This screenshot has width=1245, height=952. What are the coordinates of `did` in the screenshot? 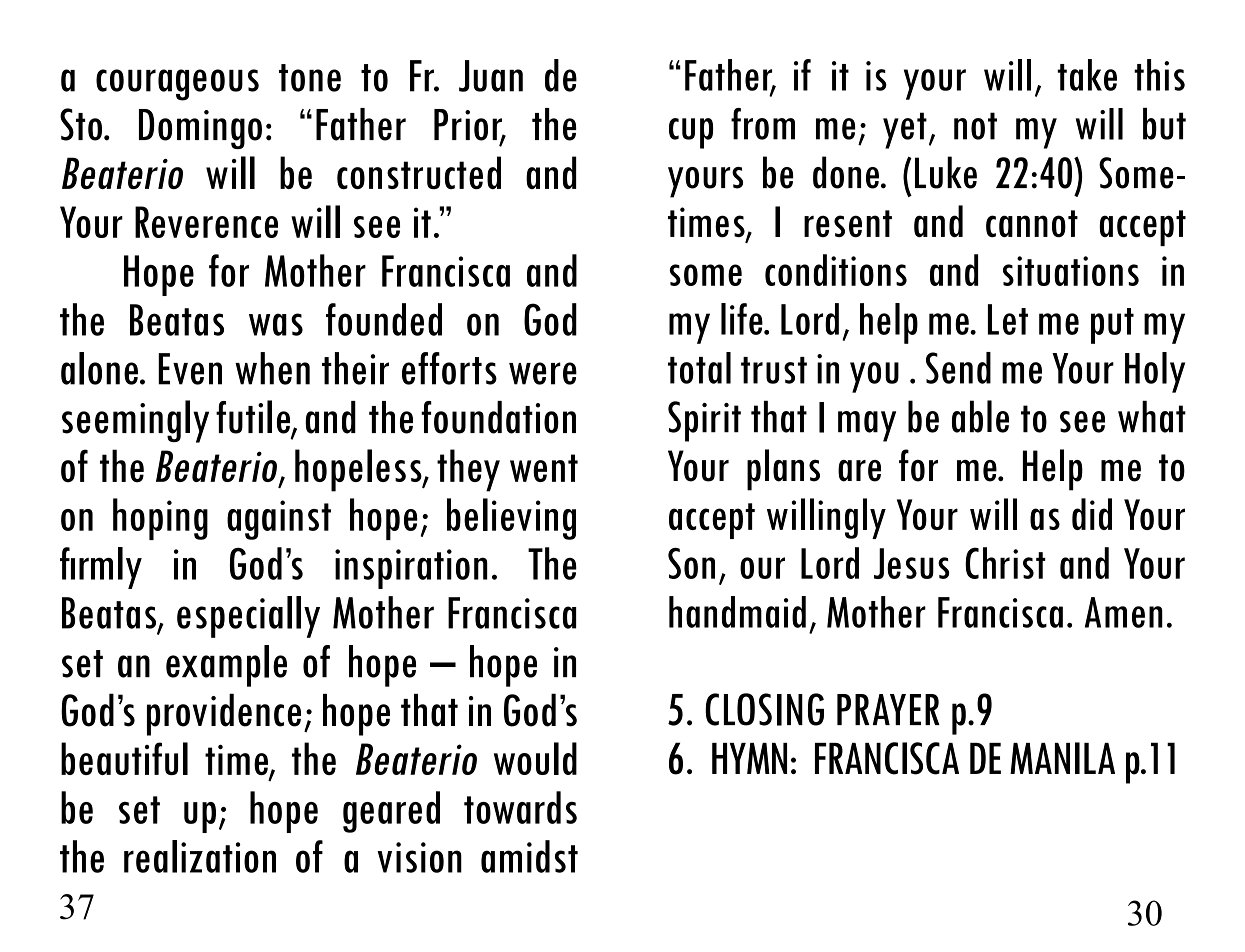 It's located at (1092, 514).
